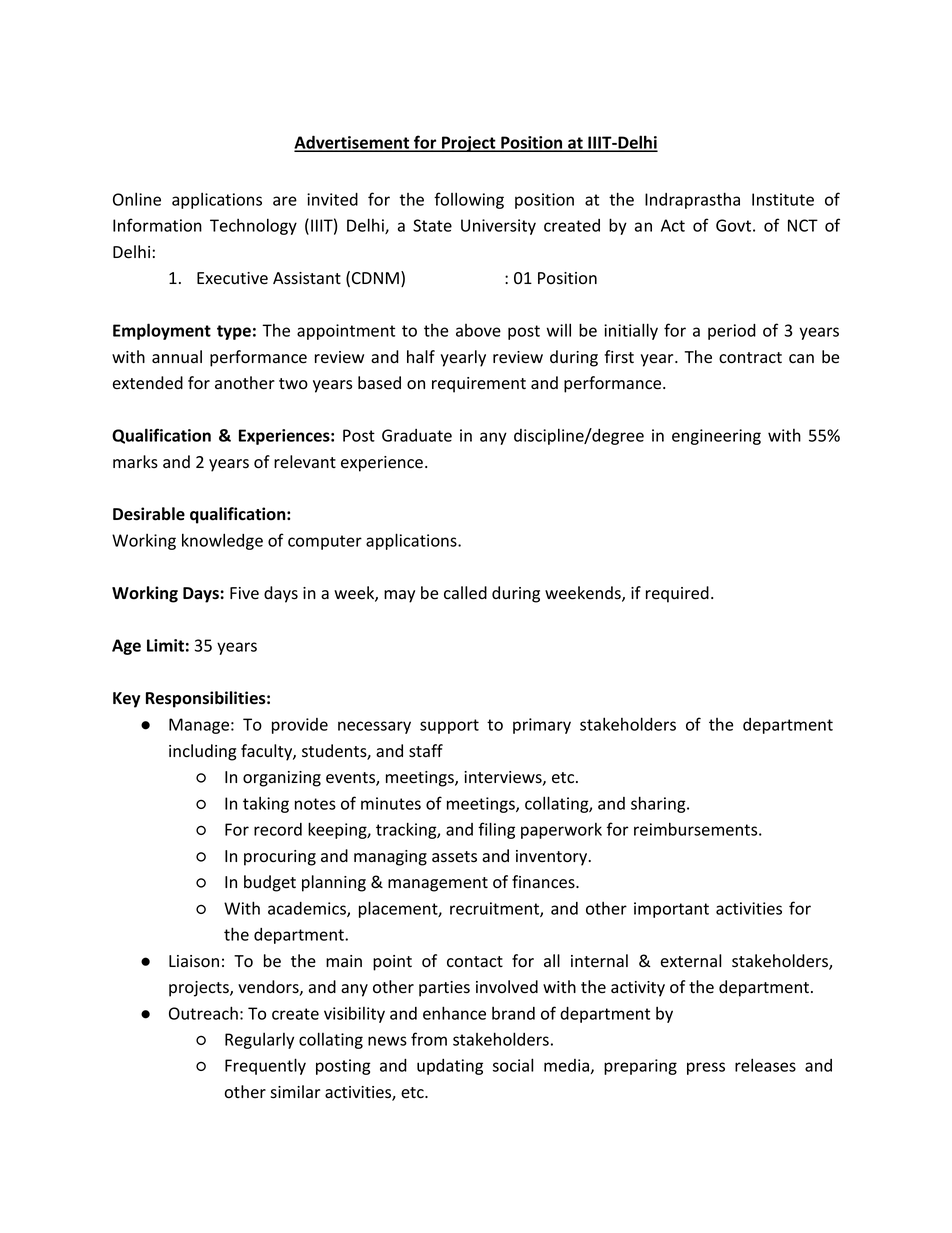 Image resolution: width=952 pixels, height=1233 pixels. I want to click on Frequently, so click(265, 1066).
